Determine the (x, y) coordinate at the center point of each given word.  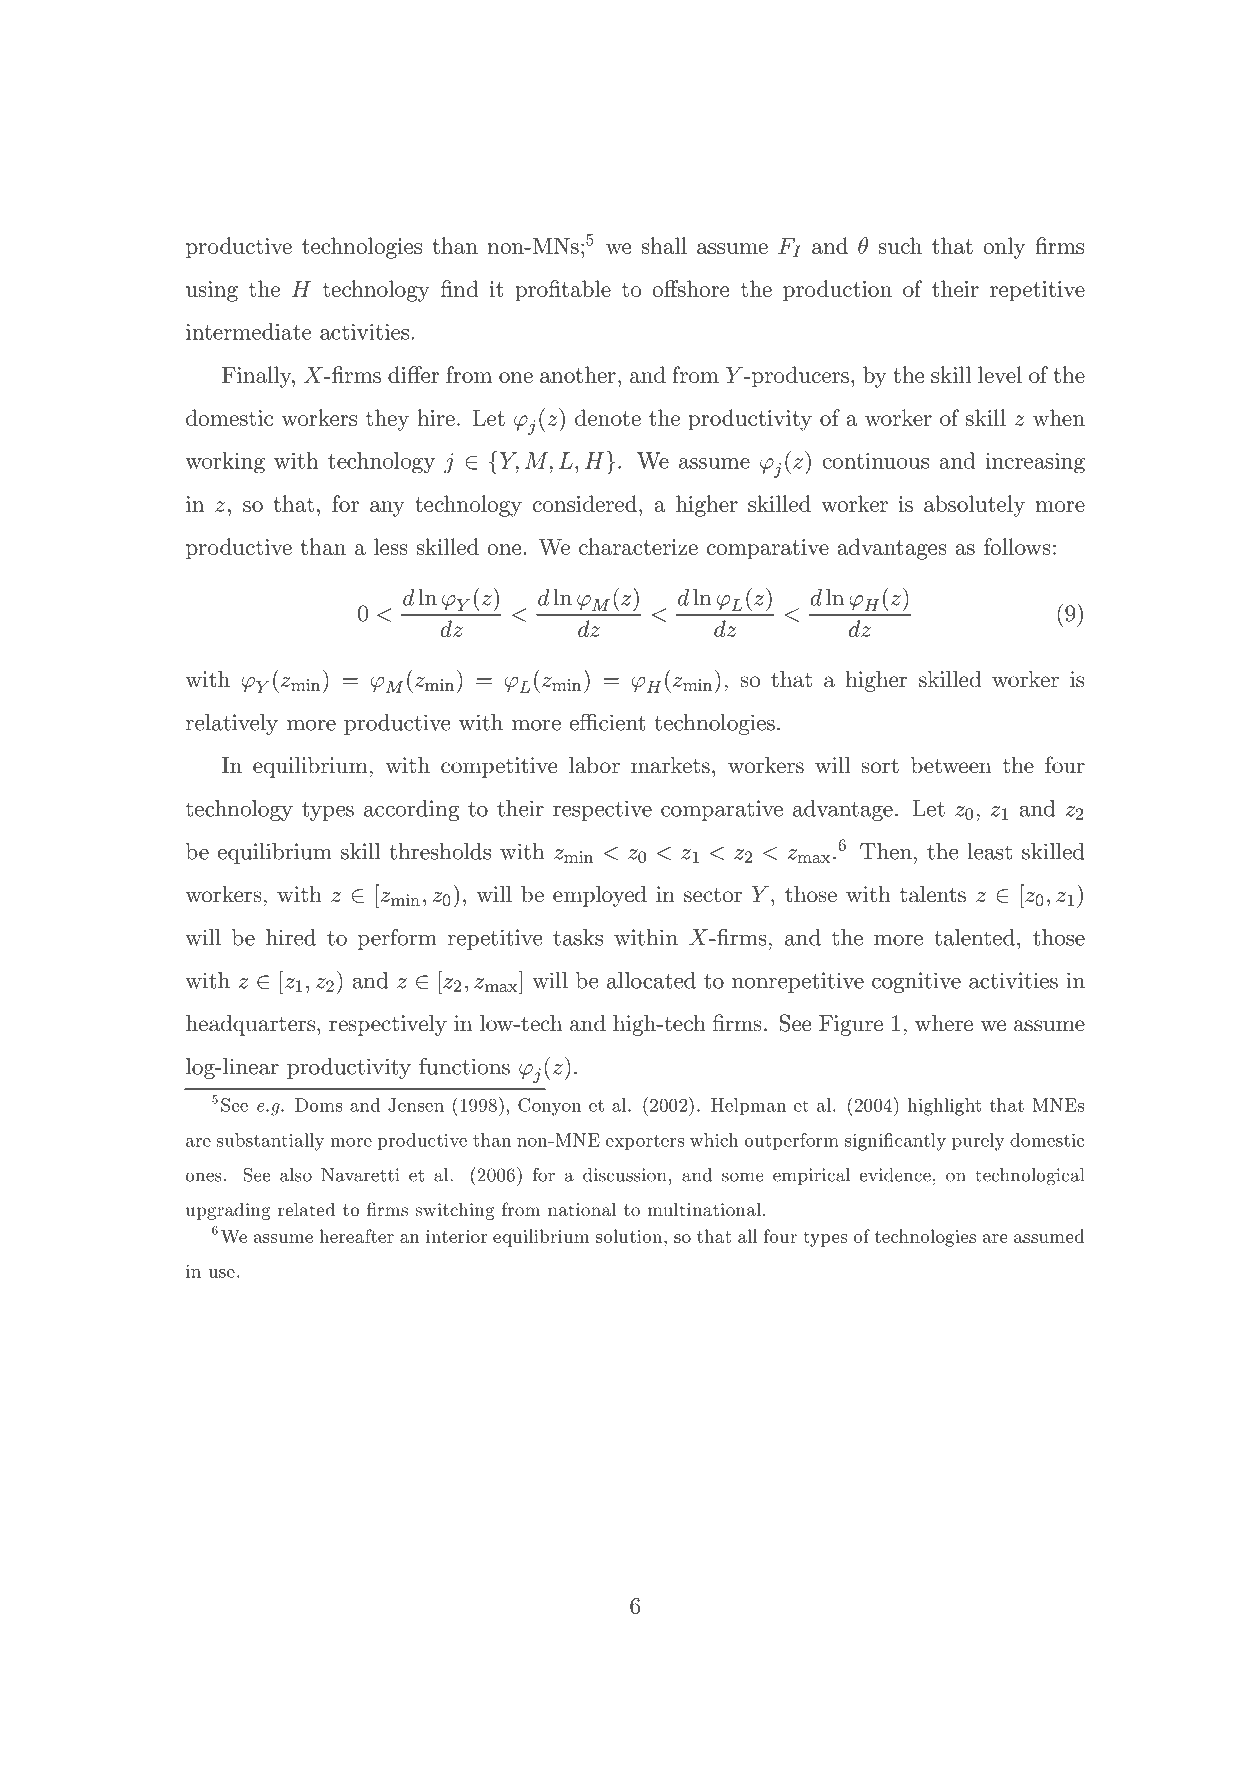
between (951, 765)
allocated (651, 980)
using (212, 291)
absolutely (974, 506)
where (944, 1023)
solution (630, 1236)
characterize (638, 546)
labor (594, 765)
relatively (232, 724)
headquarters (252, 1025)
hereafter (356, 1236)
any (387, 509)
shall (664, 245)
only (1004, 248)
